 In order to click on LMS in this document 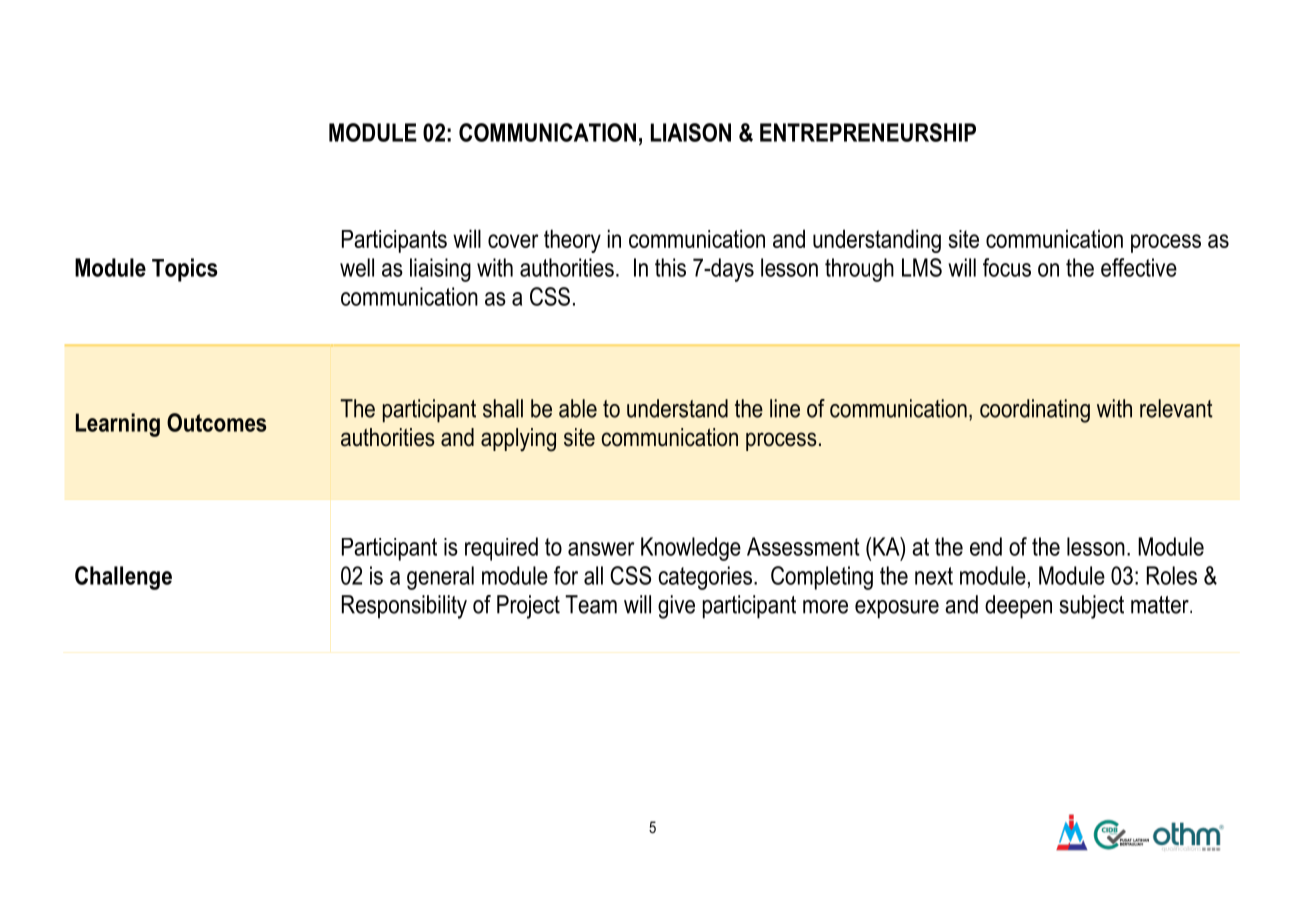, I will do `click(922, 267)`.
